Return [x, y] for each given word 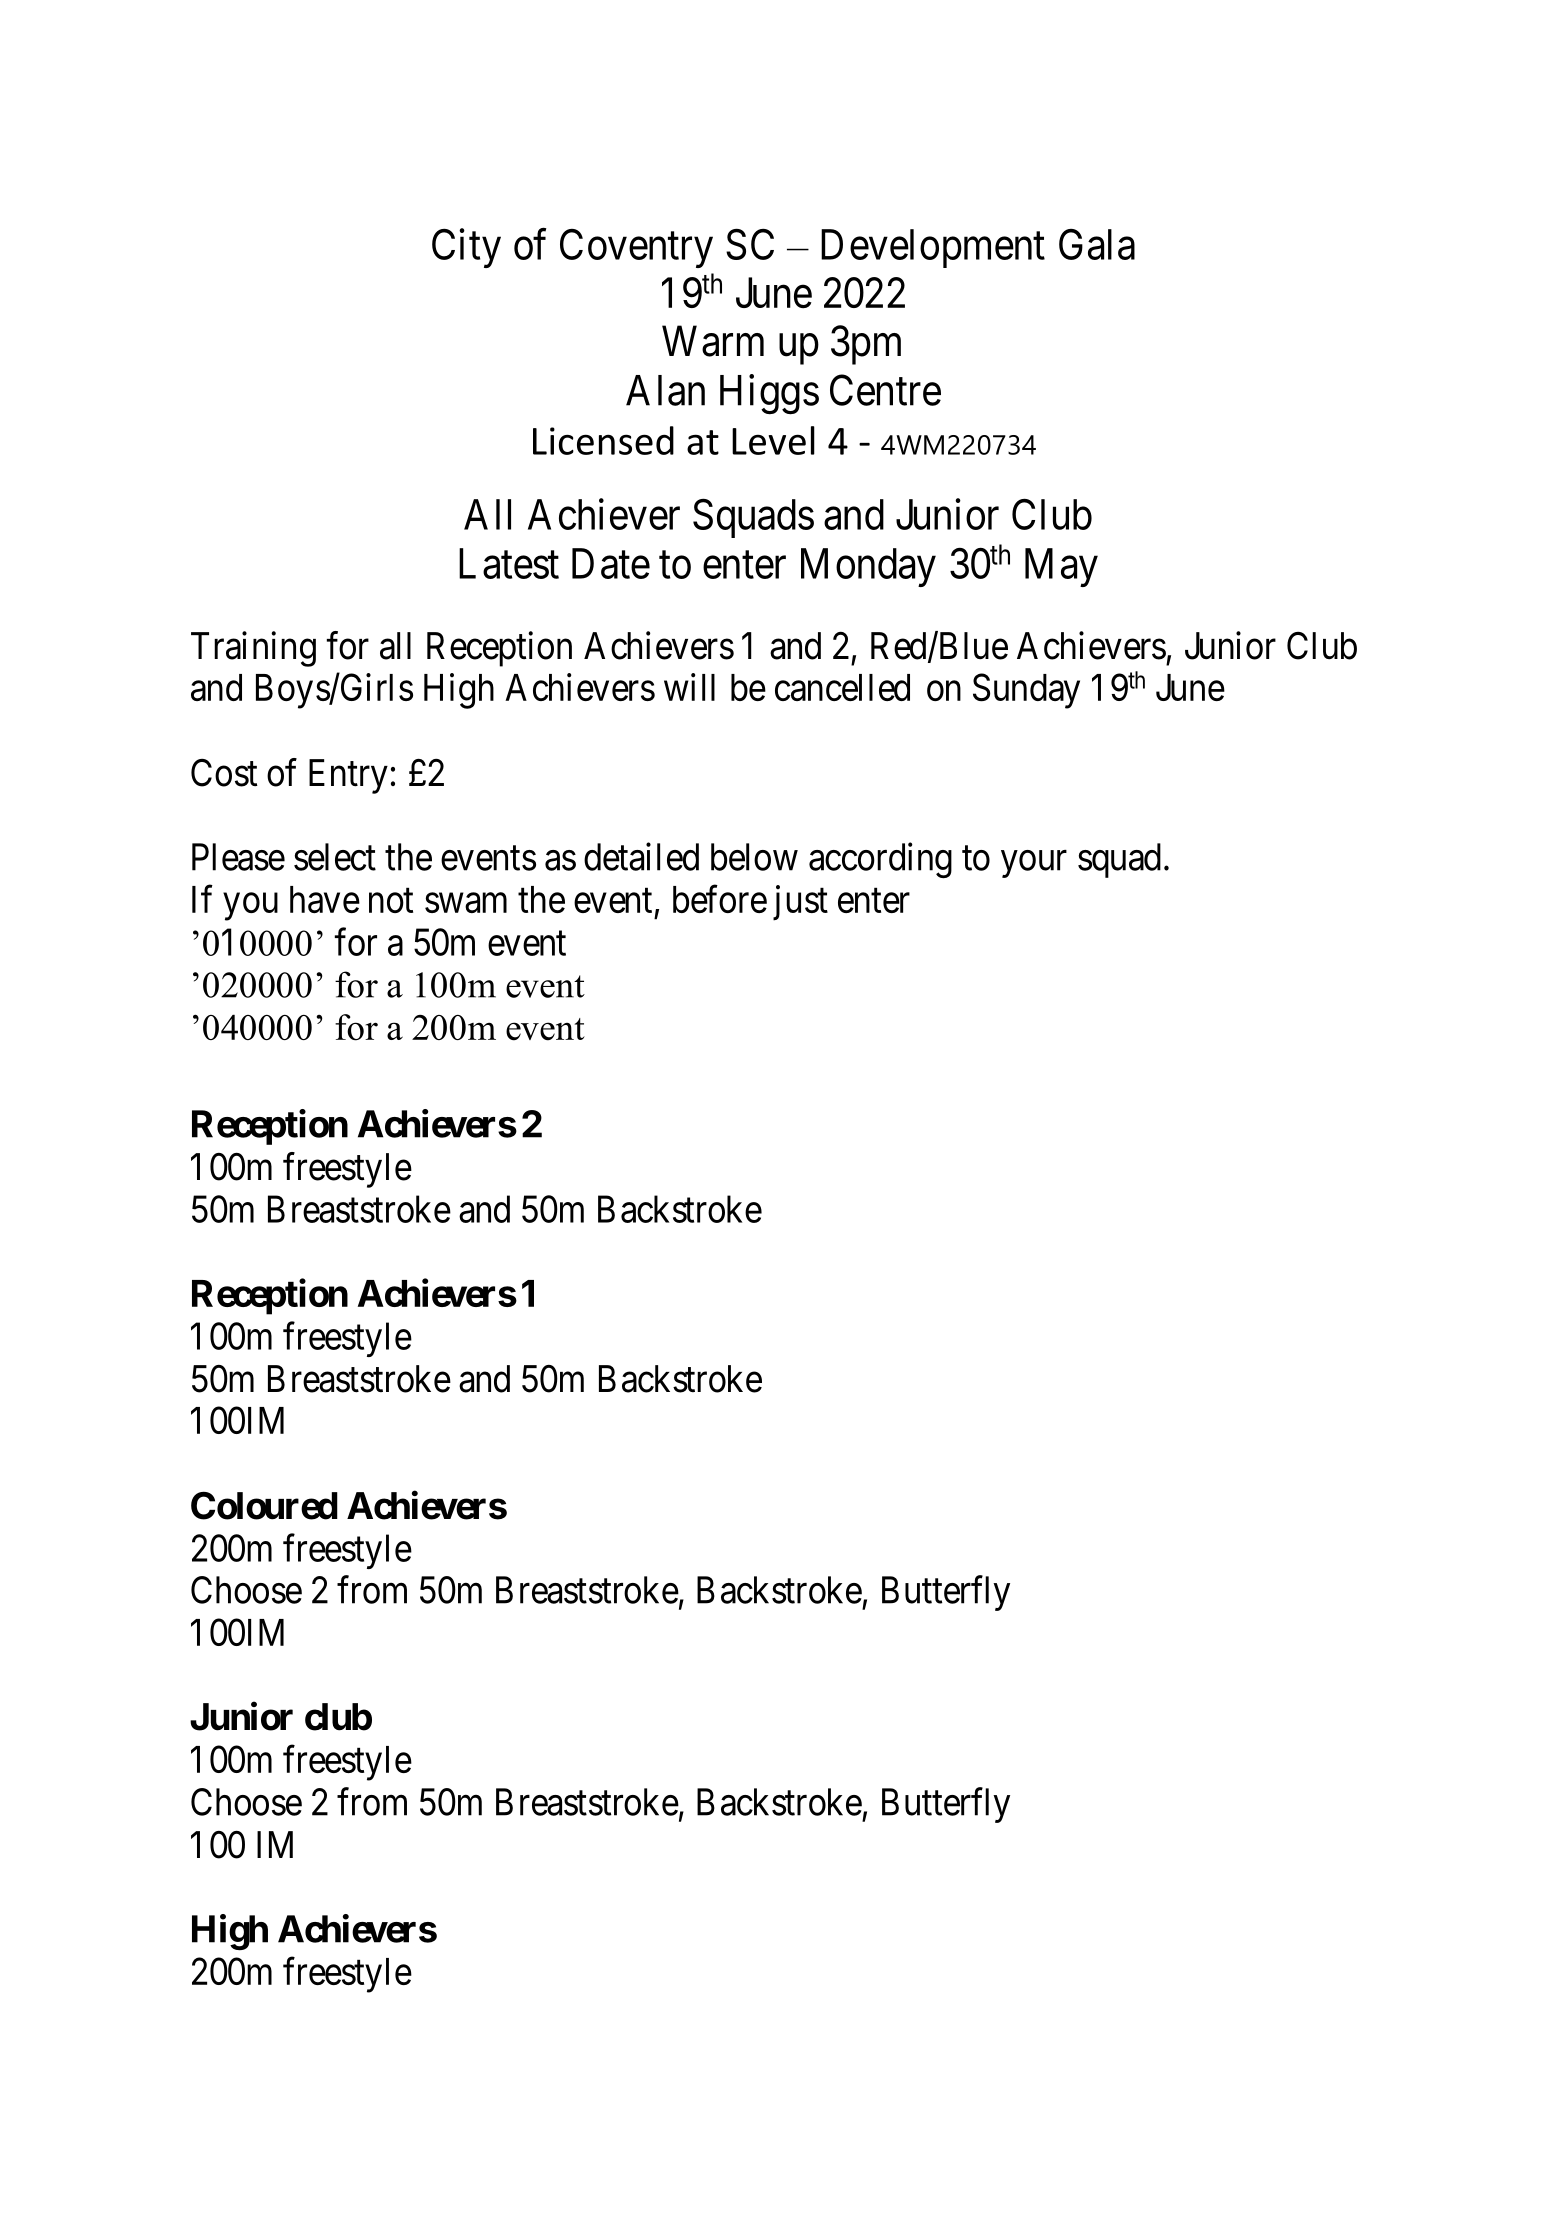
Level [773, 440]
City [466, 248]
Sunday [1026, 691]
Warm [713, 341]
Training [253, 649]
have [325, 899]
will [689, 687]
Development [933, 248]
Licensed [603, 440]
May [1061, 568]
